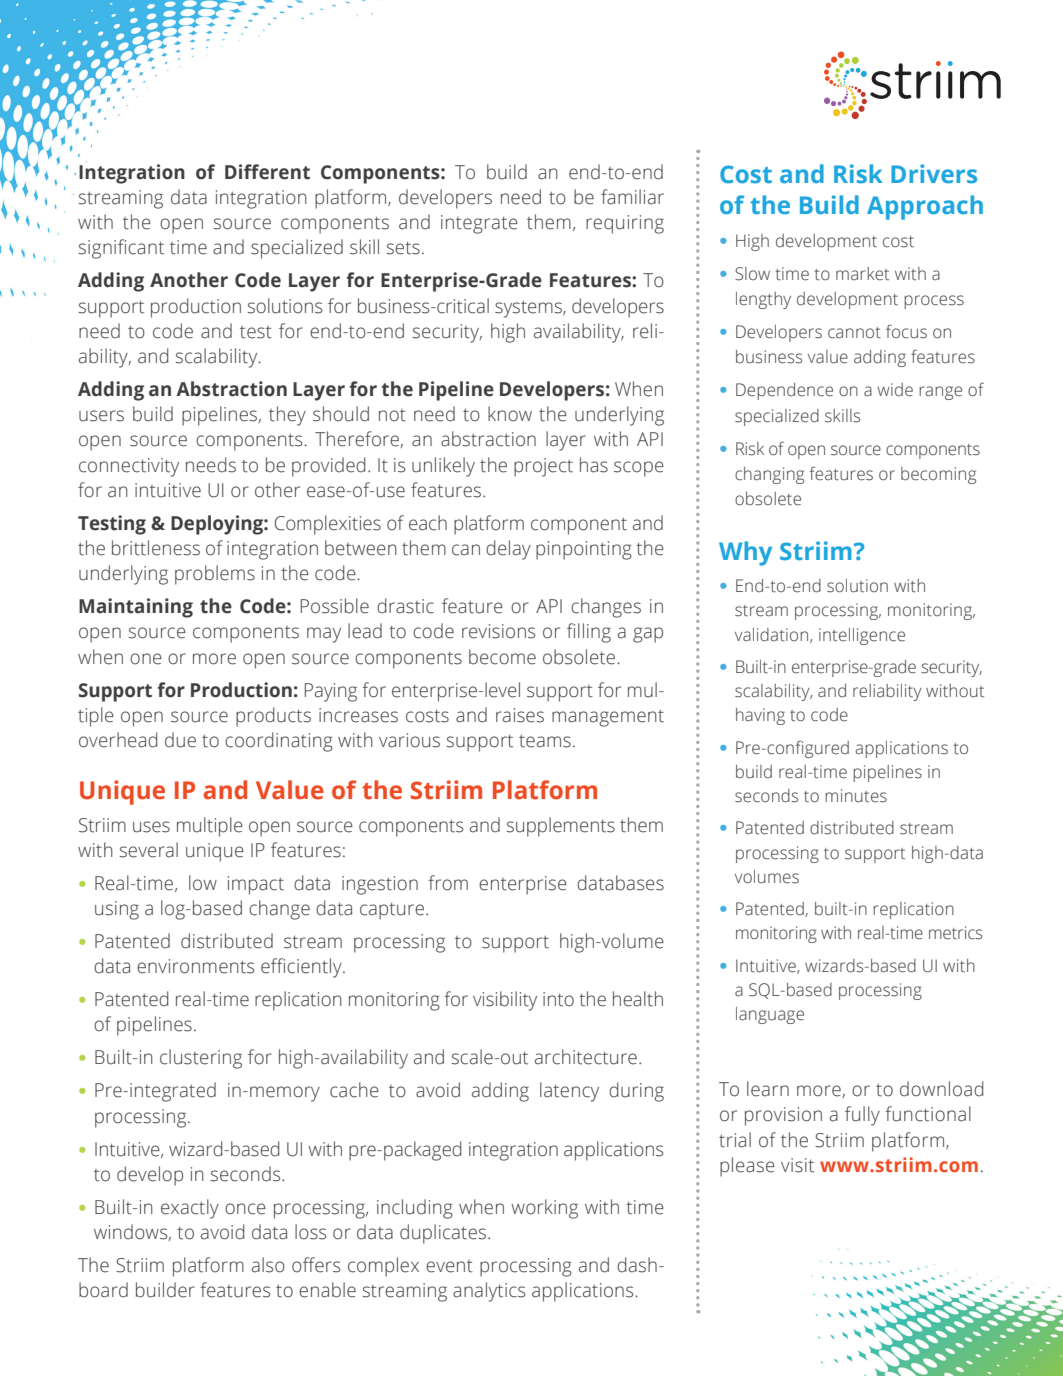 Image resolution: width=1063 pixels, height=1376 pixels. Describe the element at coordinates (268, 1265) in the screenshot. I see `also` at that location.
